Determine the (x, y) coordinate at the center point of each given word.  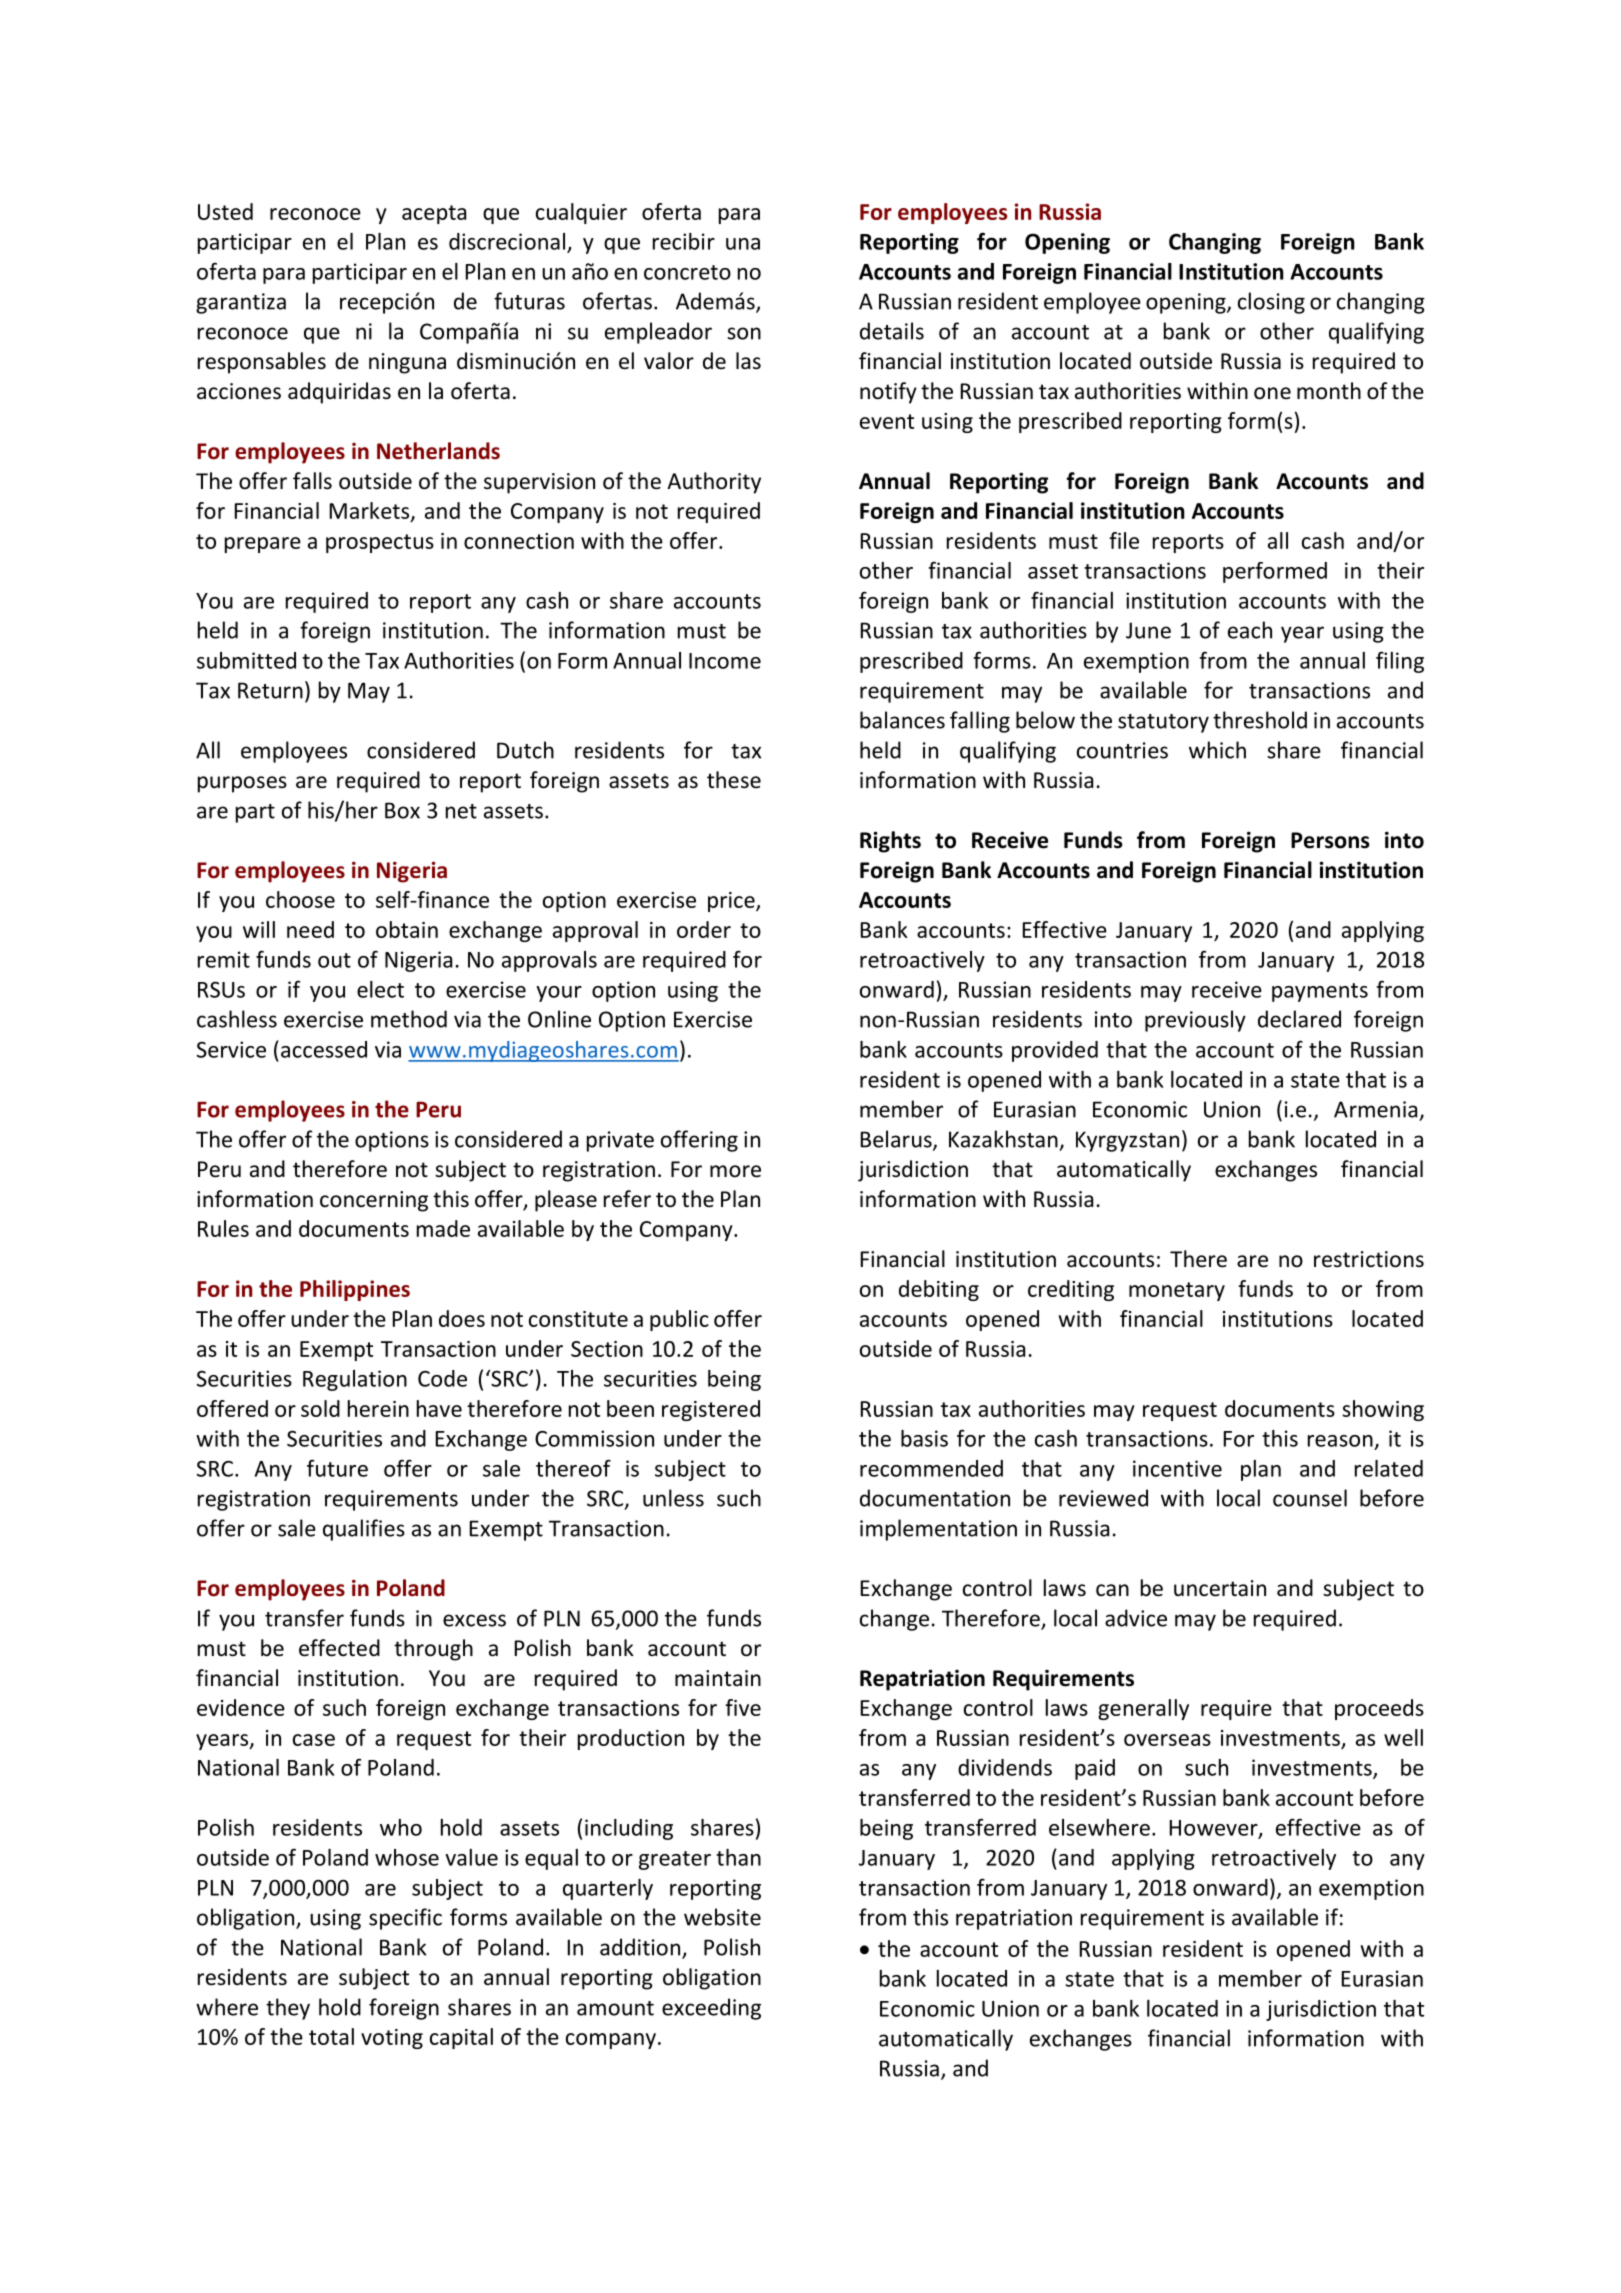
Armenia (1375, 1109)
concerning (374, 1201)
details (892, 331)
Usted (225, 211)
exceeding (711, 2009)
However (1215, 1829)
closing (1271, 303)
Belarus (897, 1140)
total (331, 2036)
